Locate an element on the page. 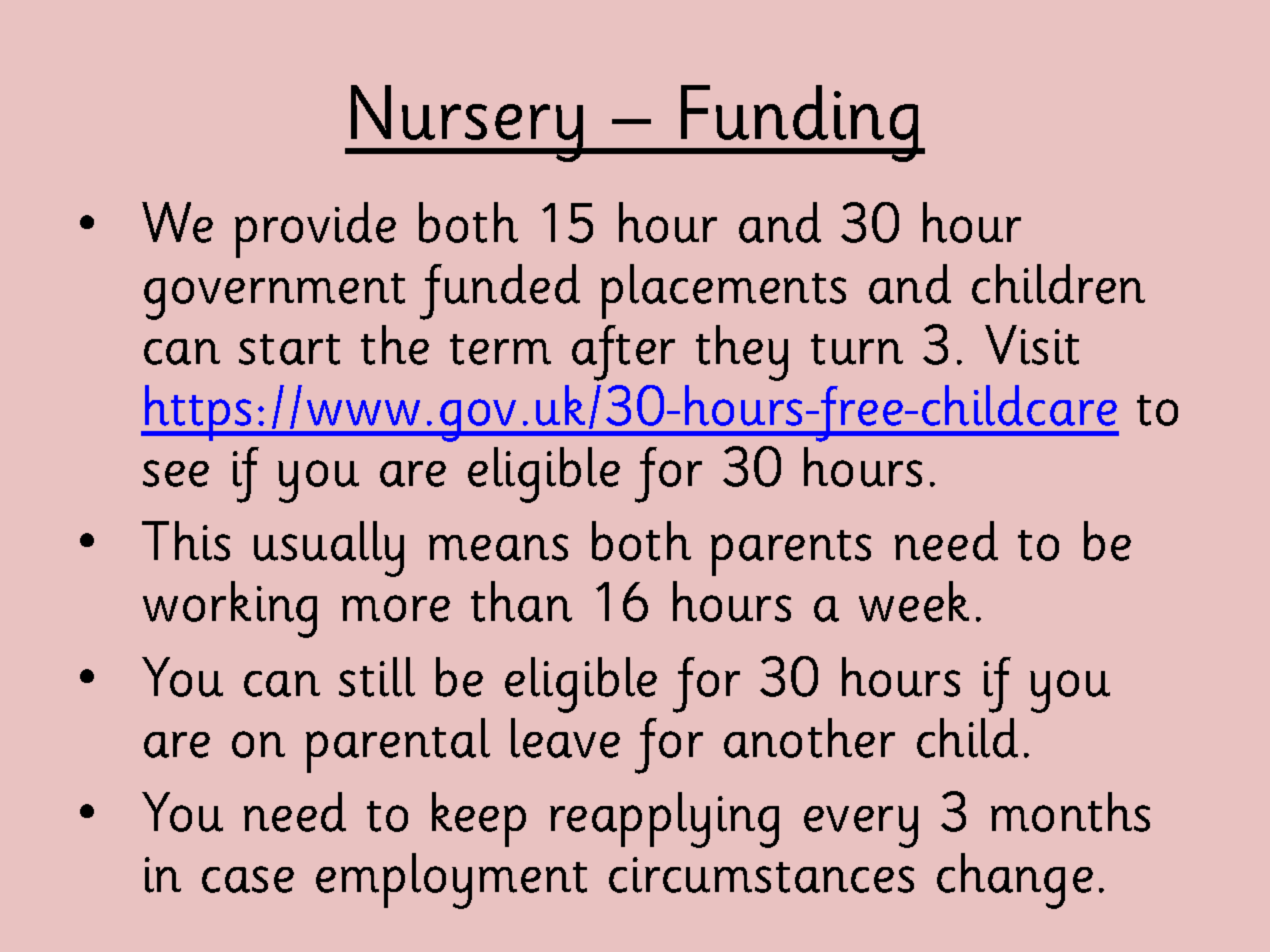  parents is located at coordinates (791, 553).
